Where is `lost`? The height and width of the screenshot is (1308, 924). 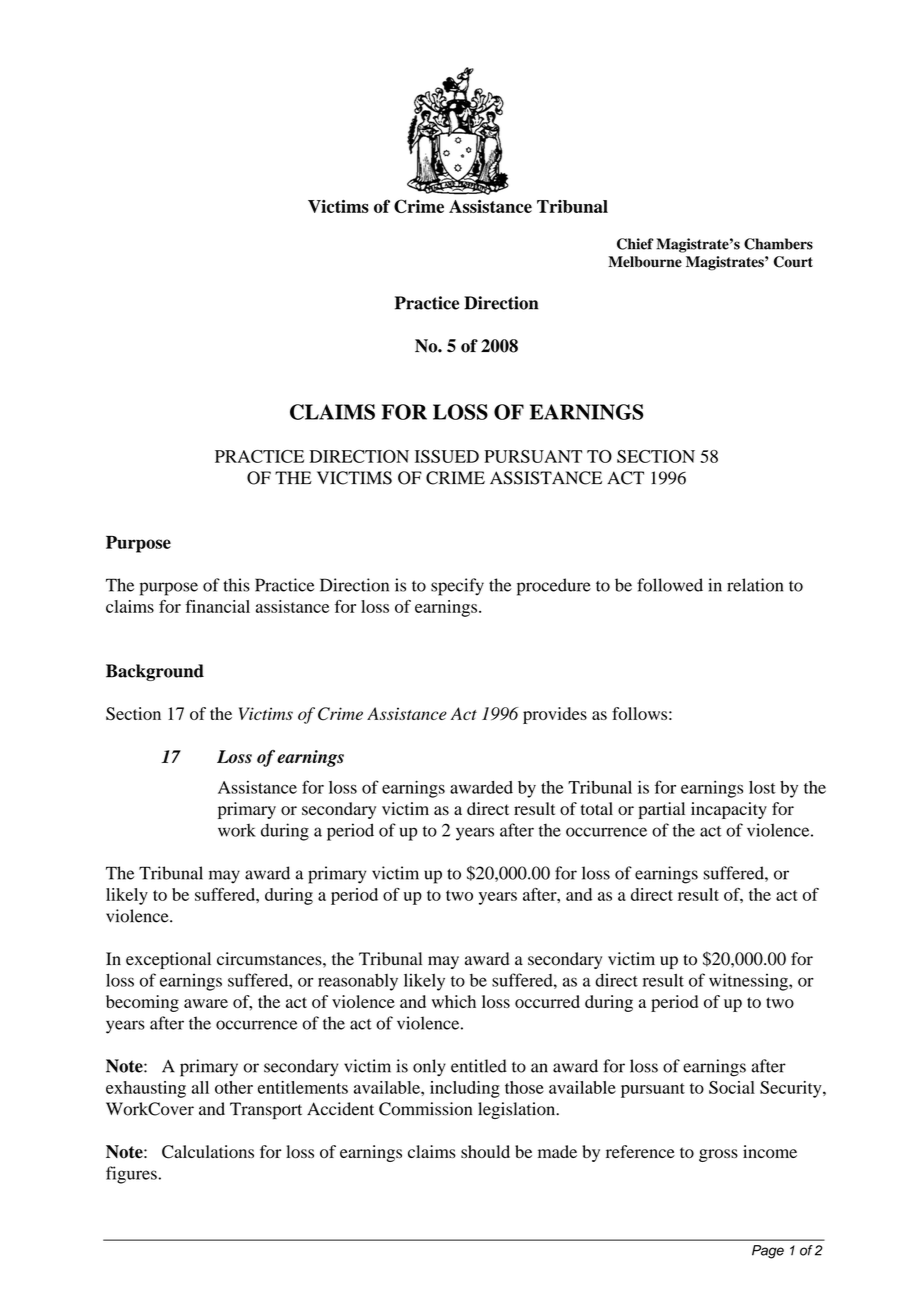
lost is located at coordinates (762, 787).
